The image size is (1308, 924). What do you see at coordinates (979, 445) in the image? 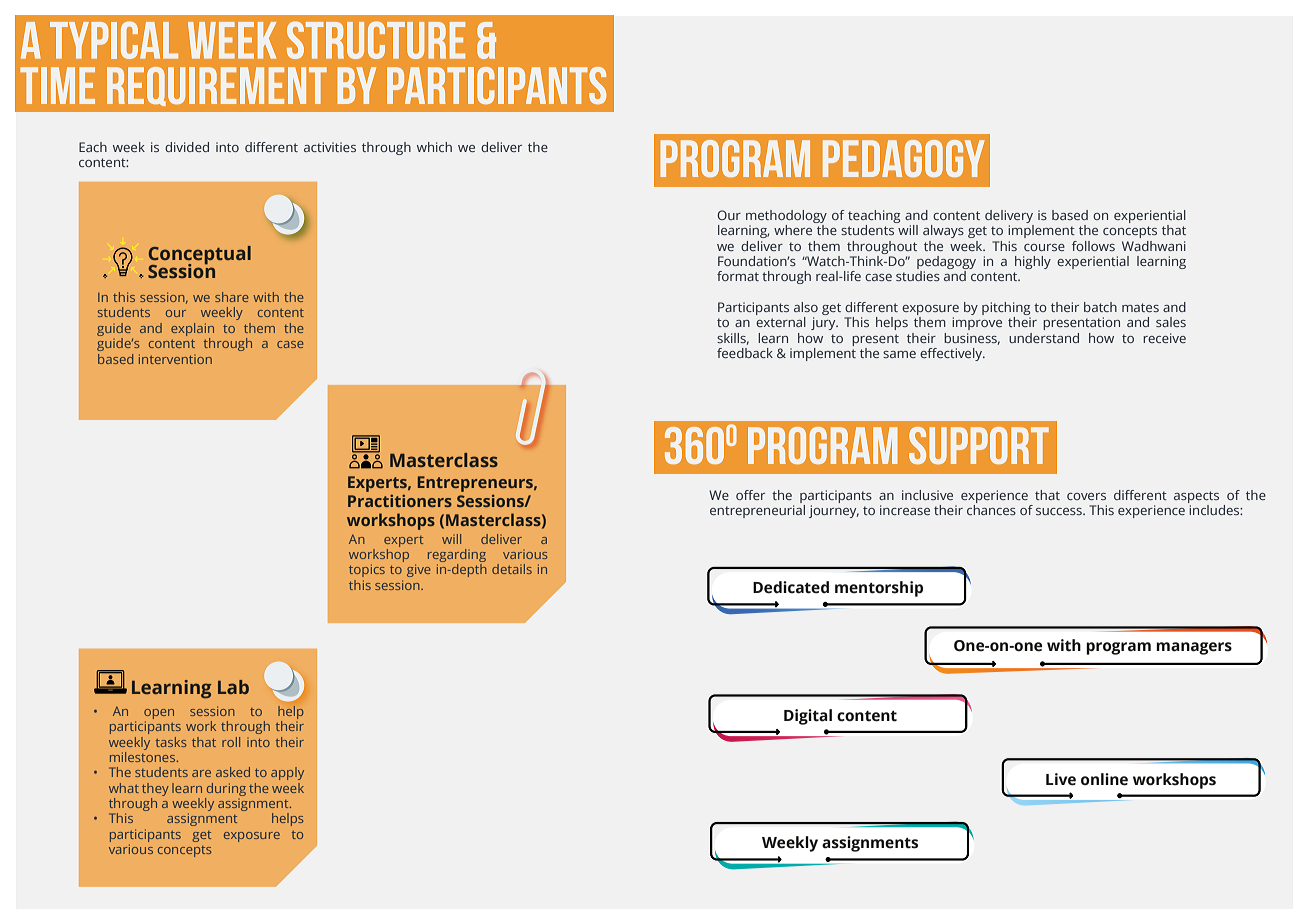
I see `support` at bounding box center [979, 445].
